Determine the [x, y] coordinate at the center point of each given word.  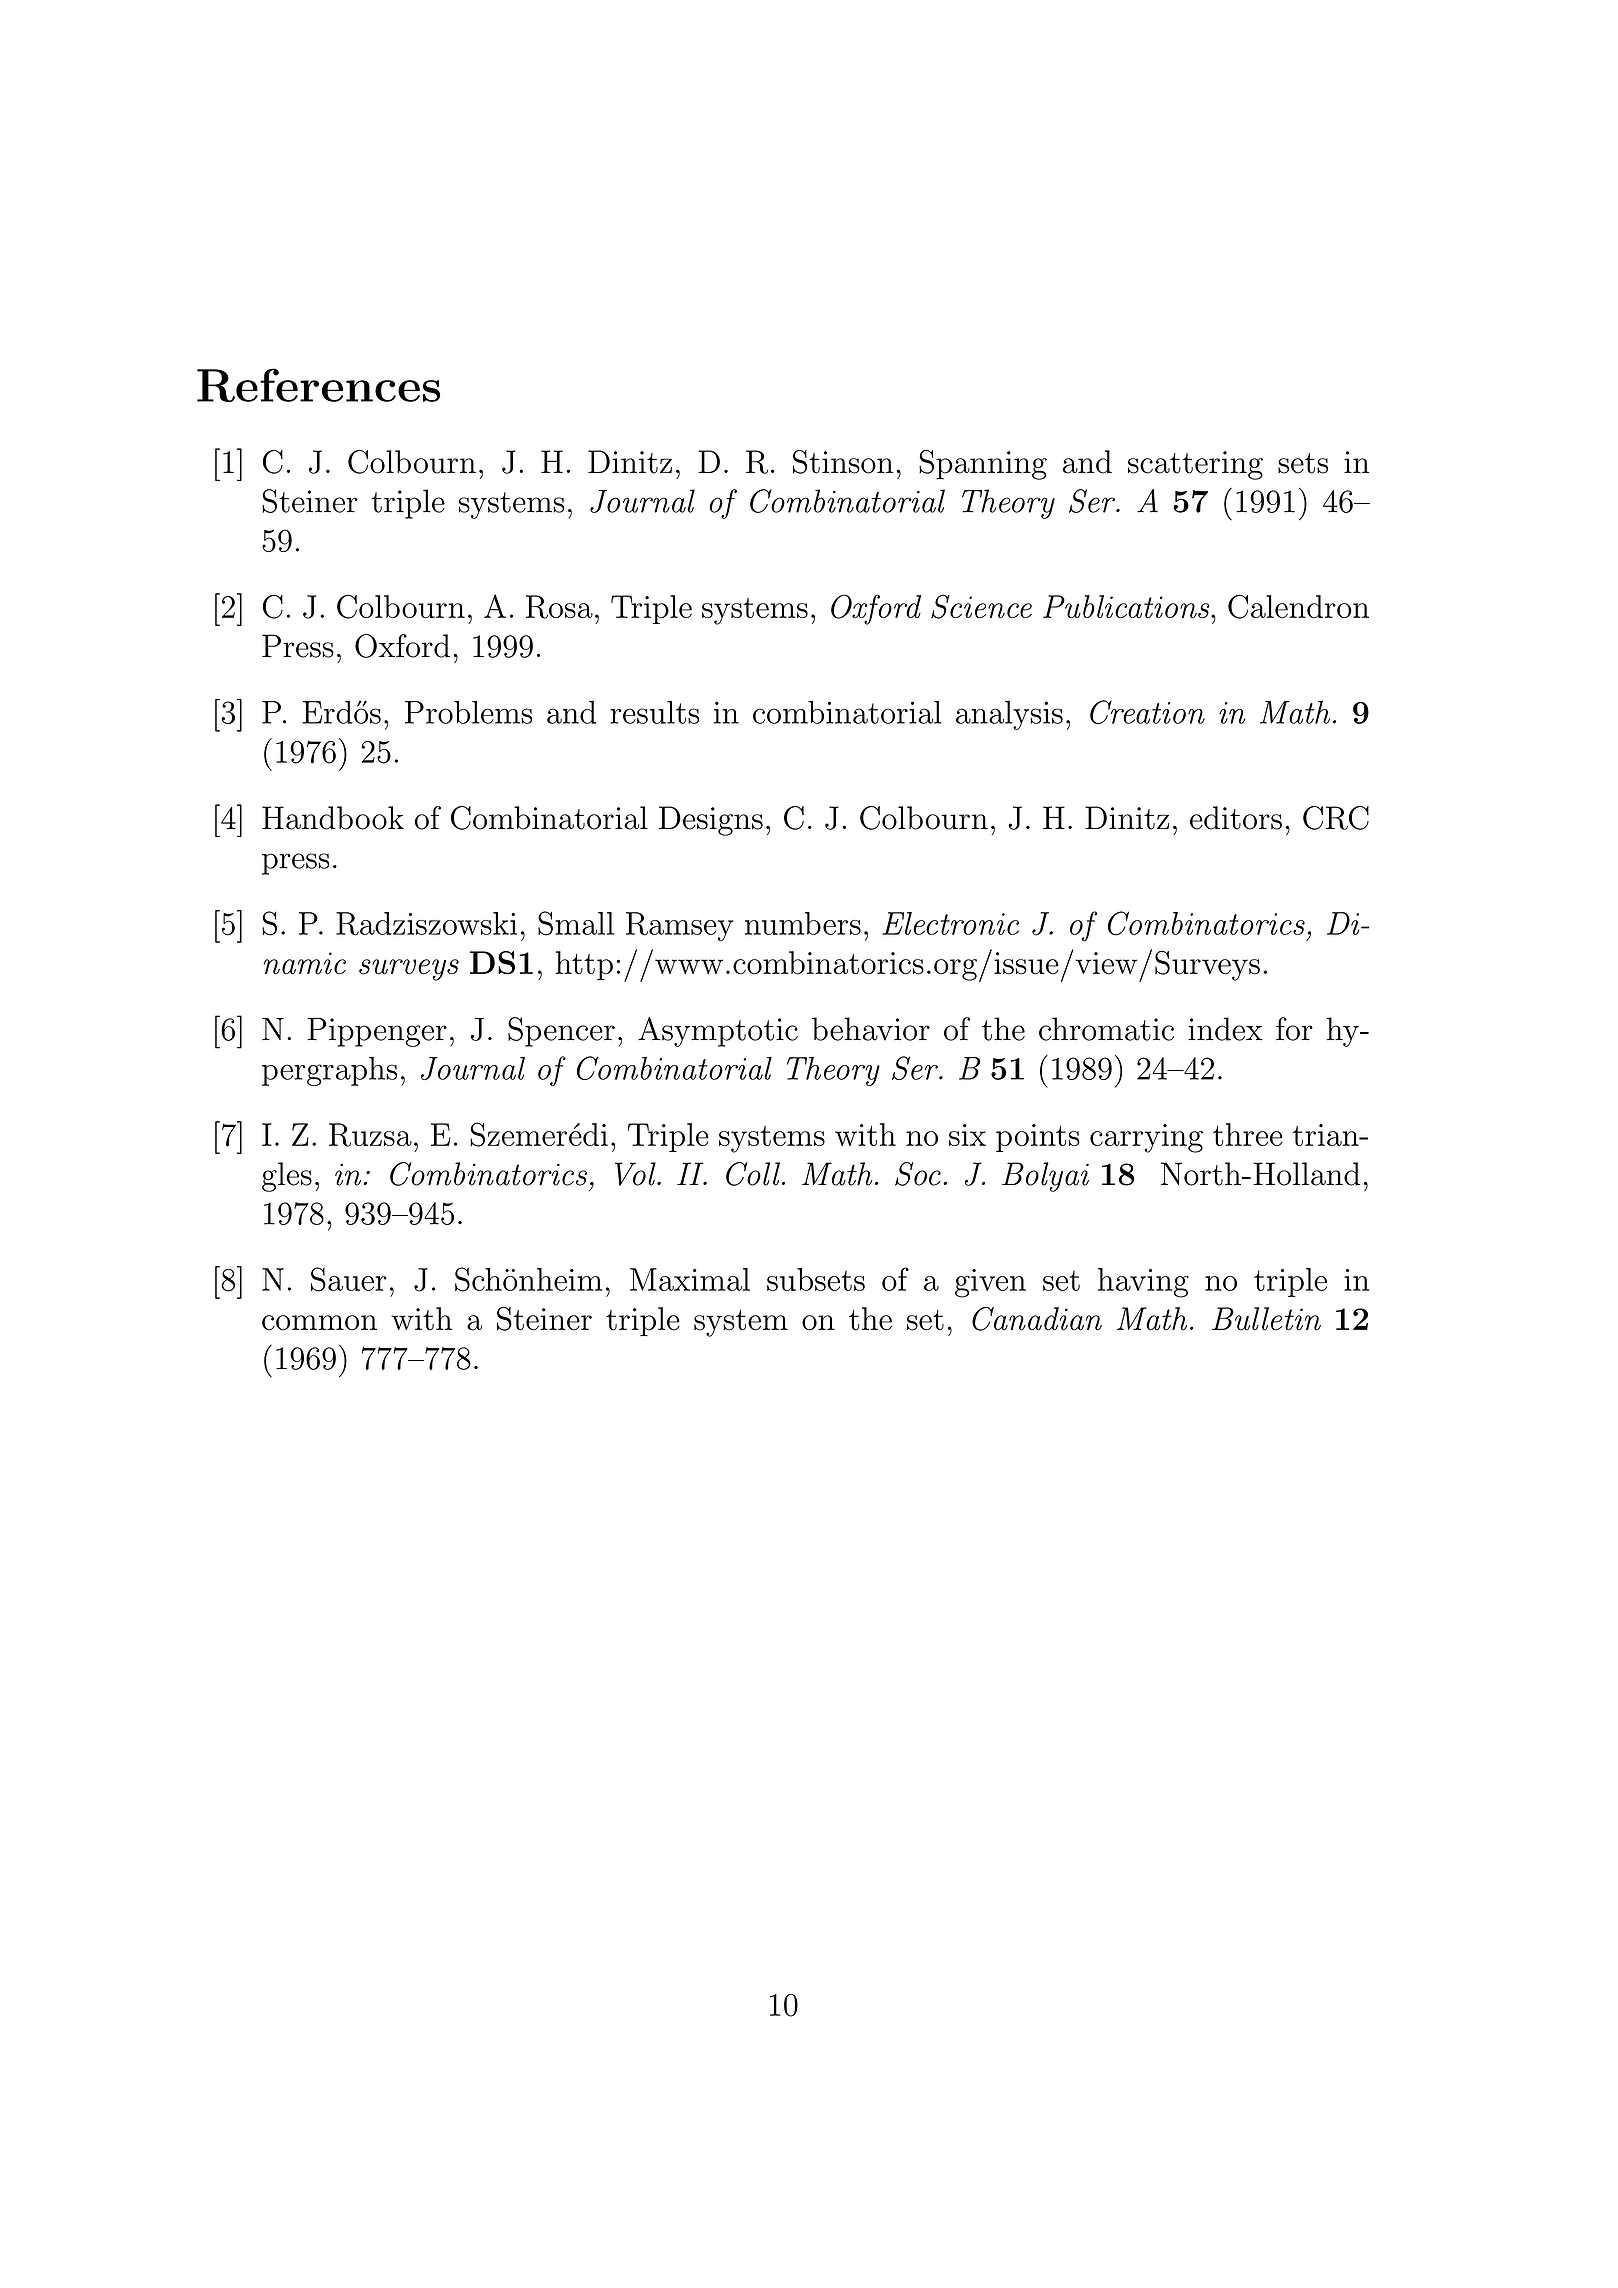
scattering [1195, 465]
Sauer [349, 1279]
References [318, 385]
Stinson [843, 462]
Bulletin [1266, 1319]
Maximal [690, 1279]
